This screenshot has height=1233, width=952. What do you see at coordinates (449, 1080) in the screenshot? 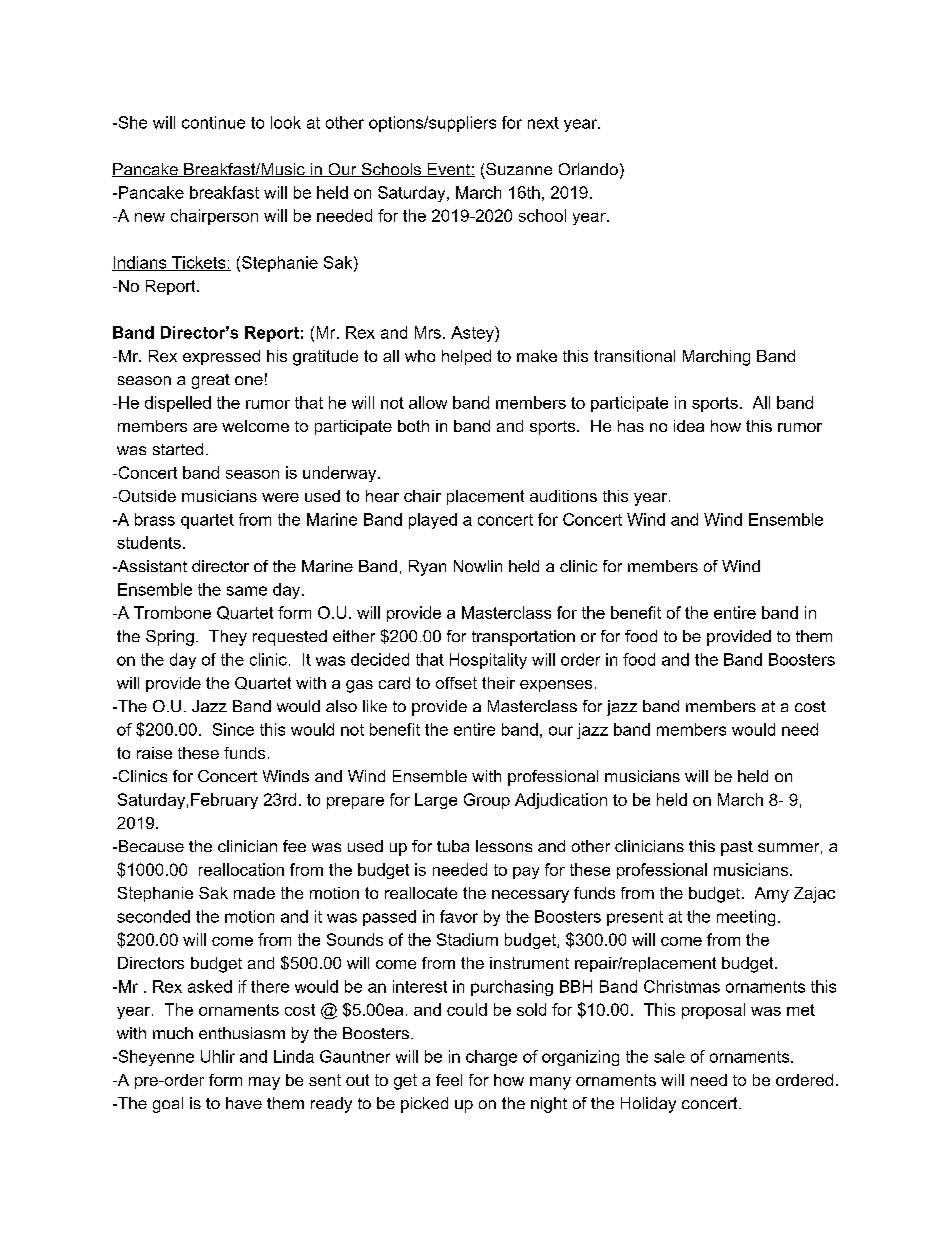
I see `feel` at bounding box center [449, 1080].
